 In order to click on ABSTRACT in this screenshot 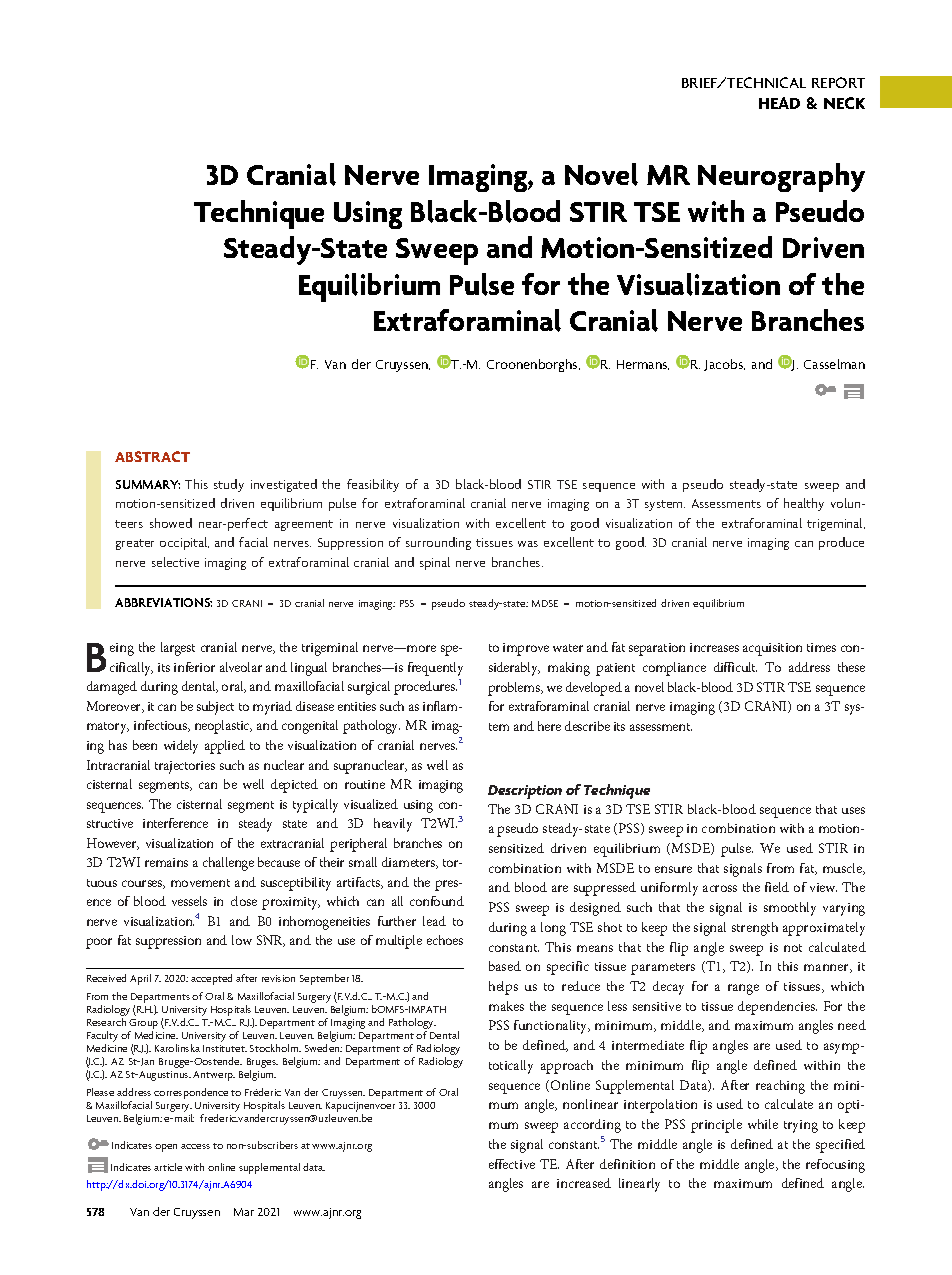, I will do `click(152, 456)`.
